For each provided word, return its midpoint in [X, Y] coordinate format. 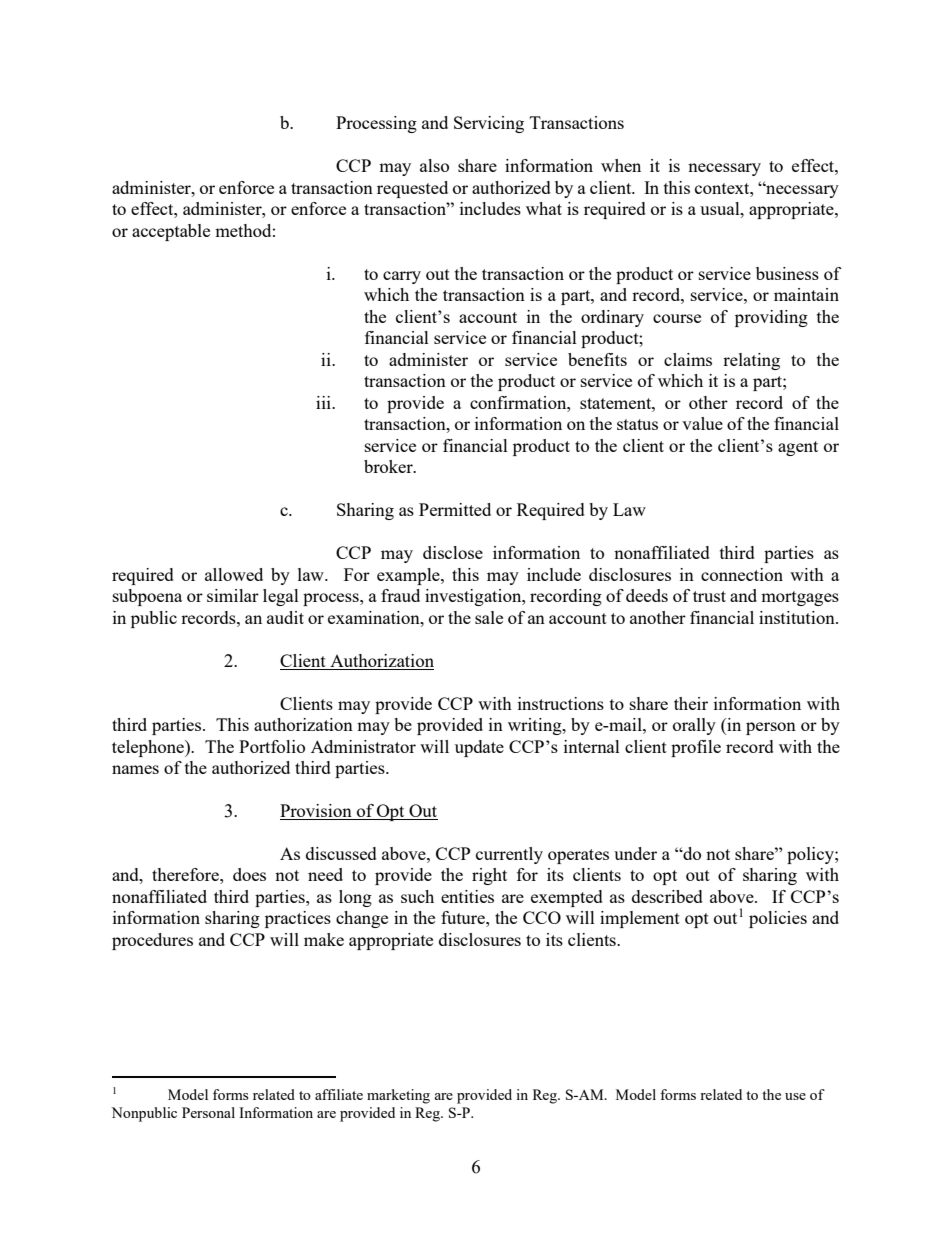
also [434, 165]
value [702, 423]
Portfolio [272, 746]
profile [696, 748]
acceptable [171, 232]
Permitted [455, 509]
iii [324, 402]
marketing [398, 1096]
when [621, 165]
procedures [152, 941]
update [479, 748]
